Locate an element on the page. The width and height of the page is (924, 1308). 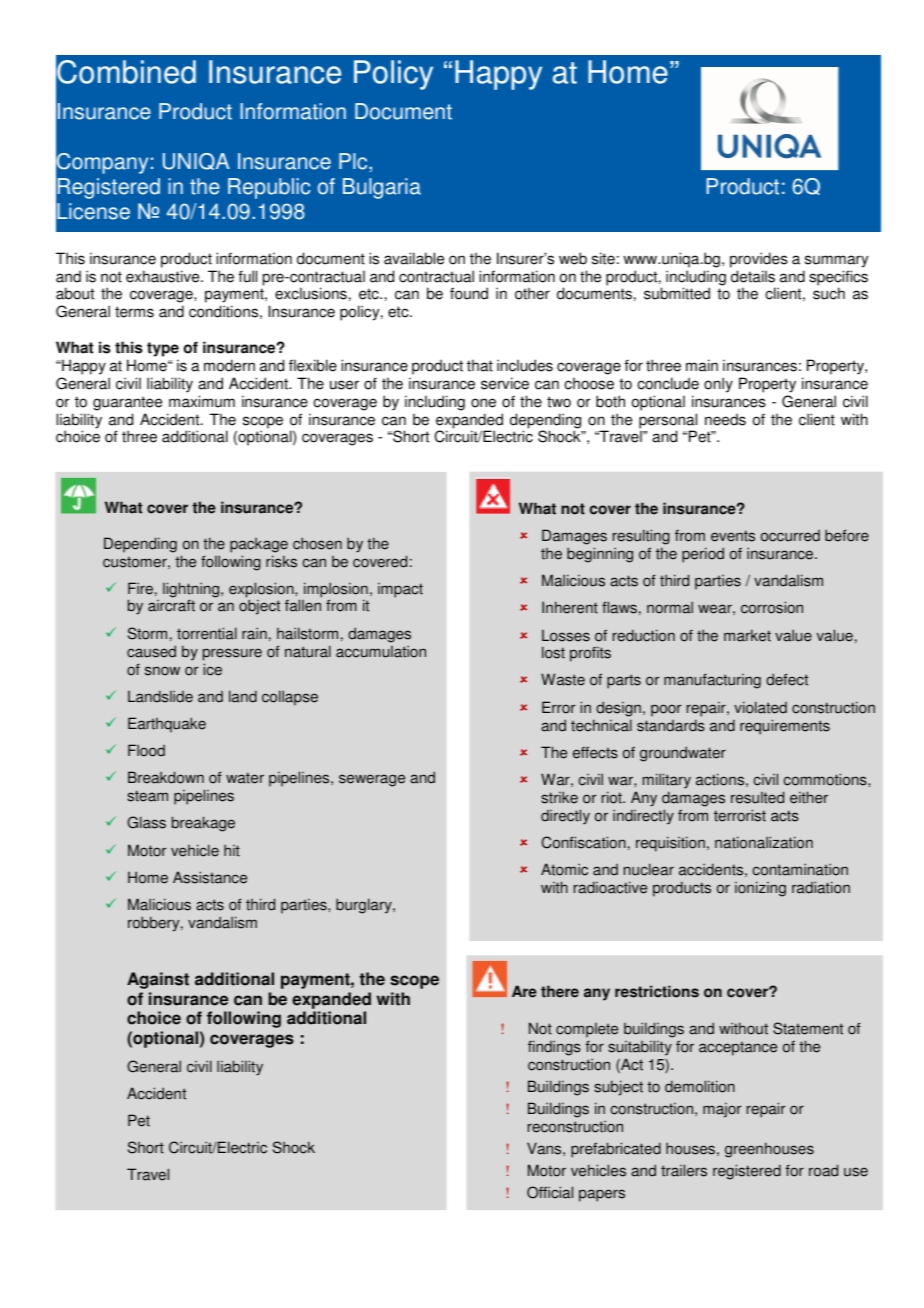
Atomic is located at coordinates (564, 869).
